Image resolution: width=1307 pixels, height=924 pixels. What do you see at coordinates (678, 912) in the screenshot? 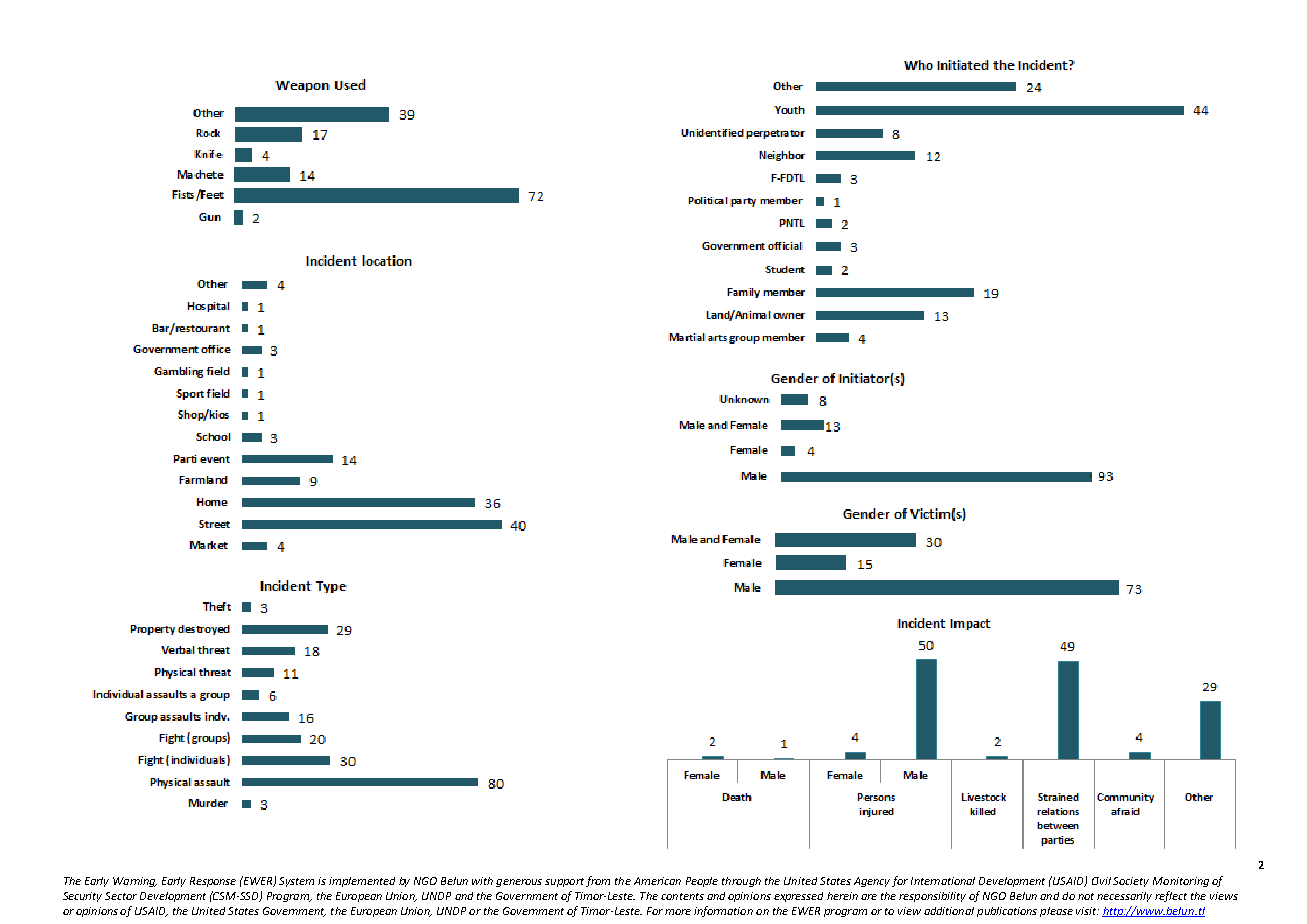
I see `more` at bounding box center [678, 912].
